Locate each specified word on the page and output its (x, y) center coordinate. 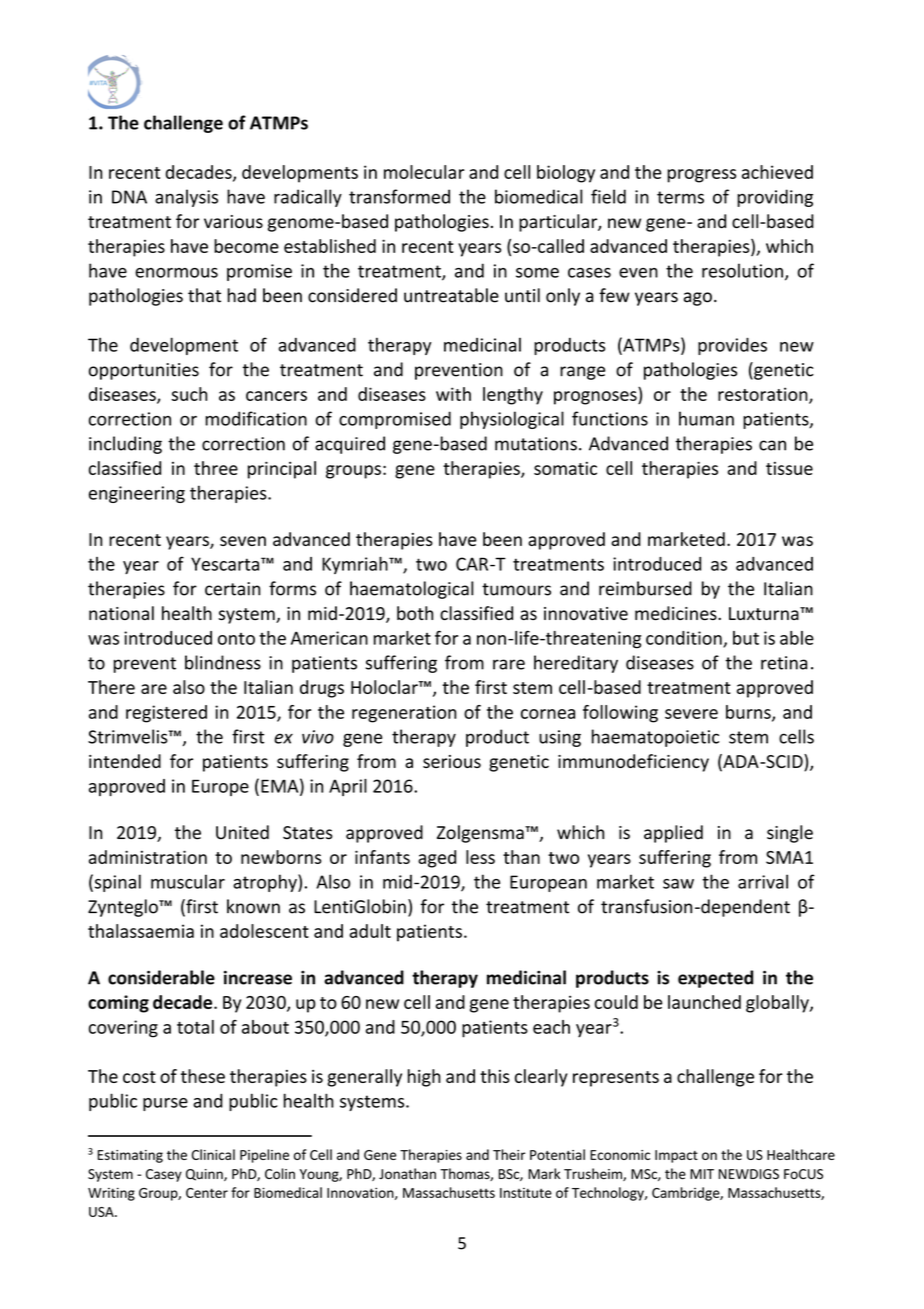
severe (691, 714)
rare (509, 664)
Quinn (205, 1175)
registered (166, 714)
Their (509, 1154)
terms (680, 197)
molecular (424, 172)
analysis (186, 198)
